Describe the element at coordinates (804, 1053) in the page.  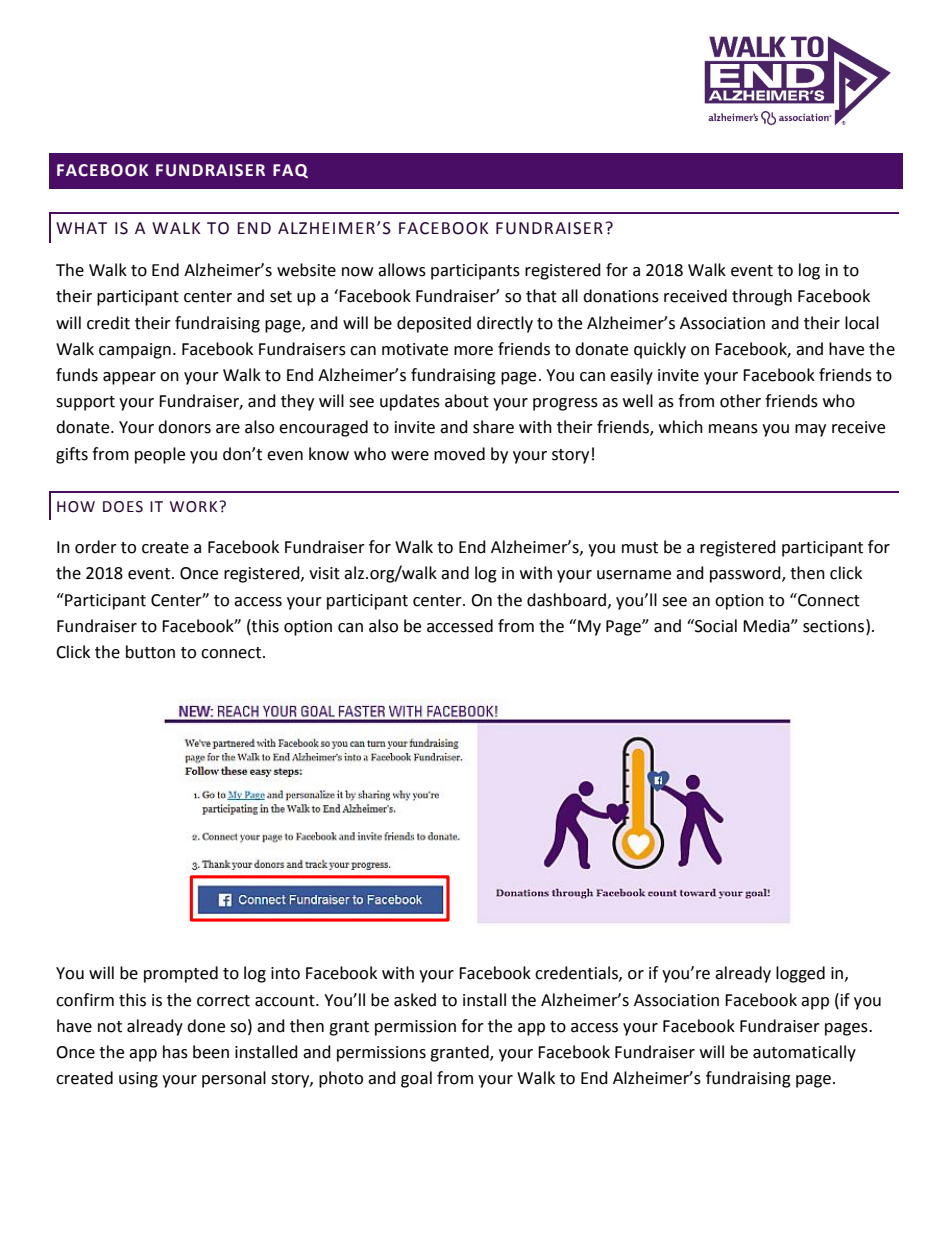
I see `automatically` at that location.
